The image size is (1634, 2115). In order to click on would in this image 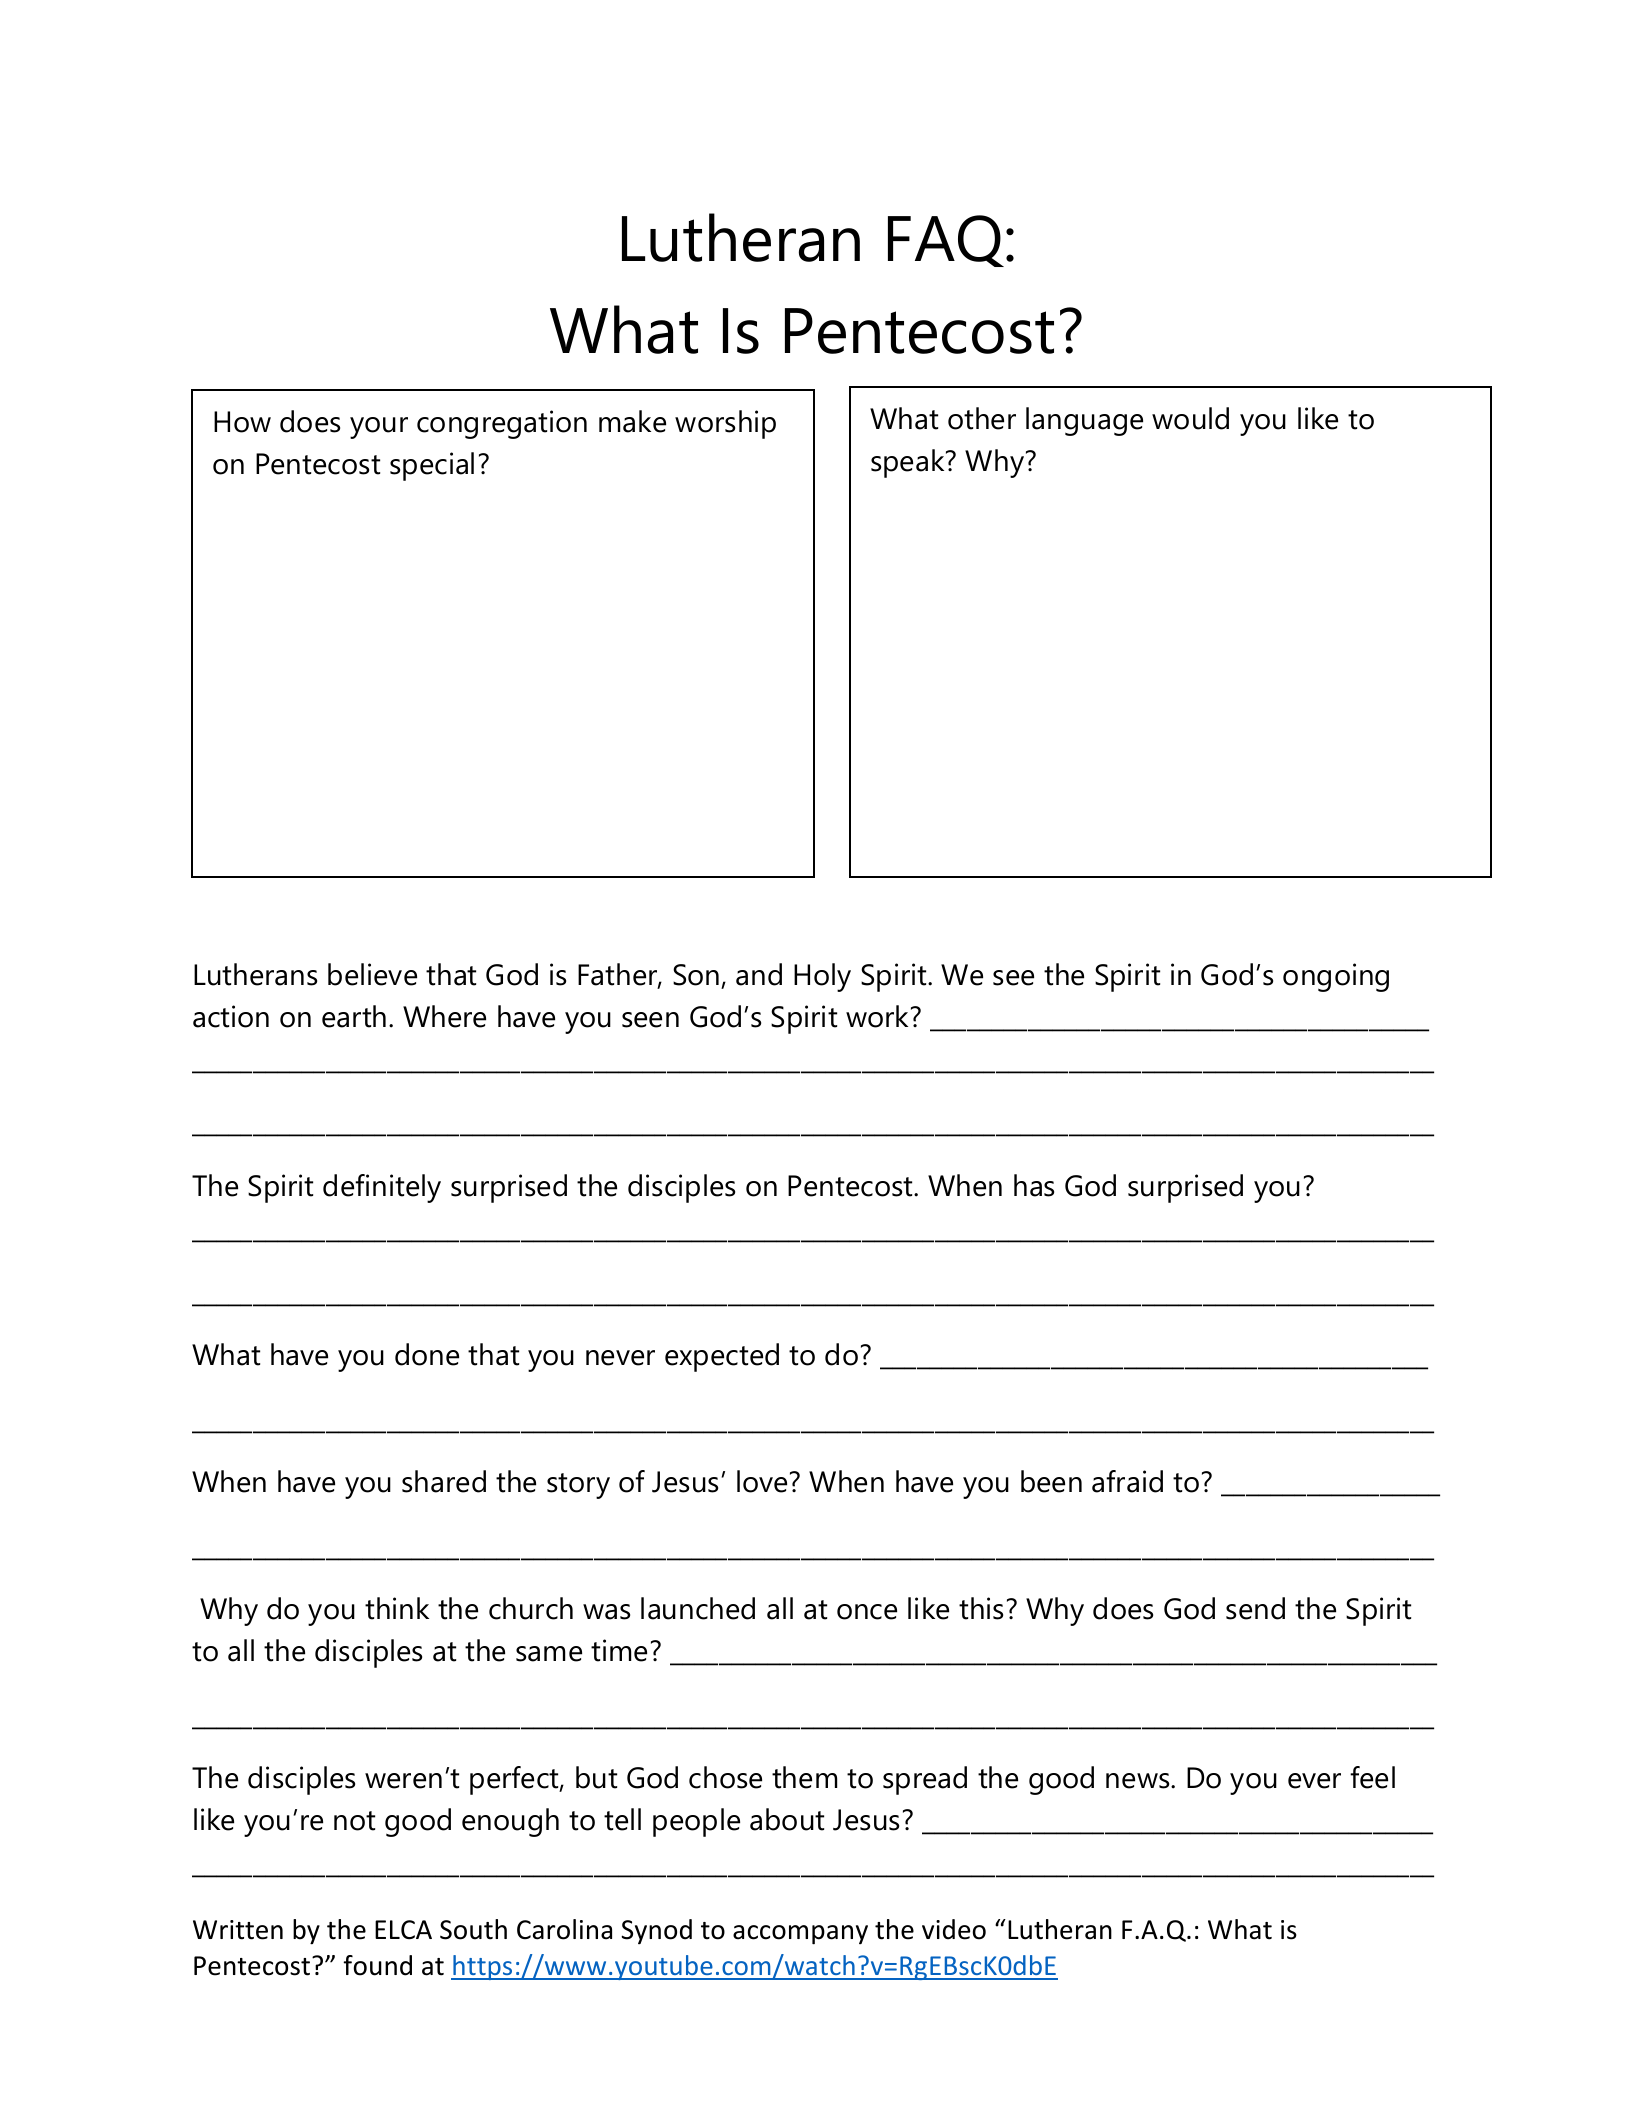, I will do `click(1190, 418)`.
